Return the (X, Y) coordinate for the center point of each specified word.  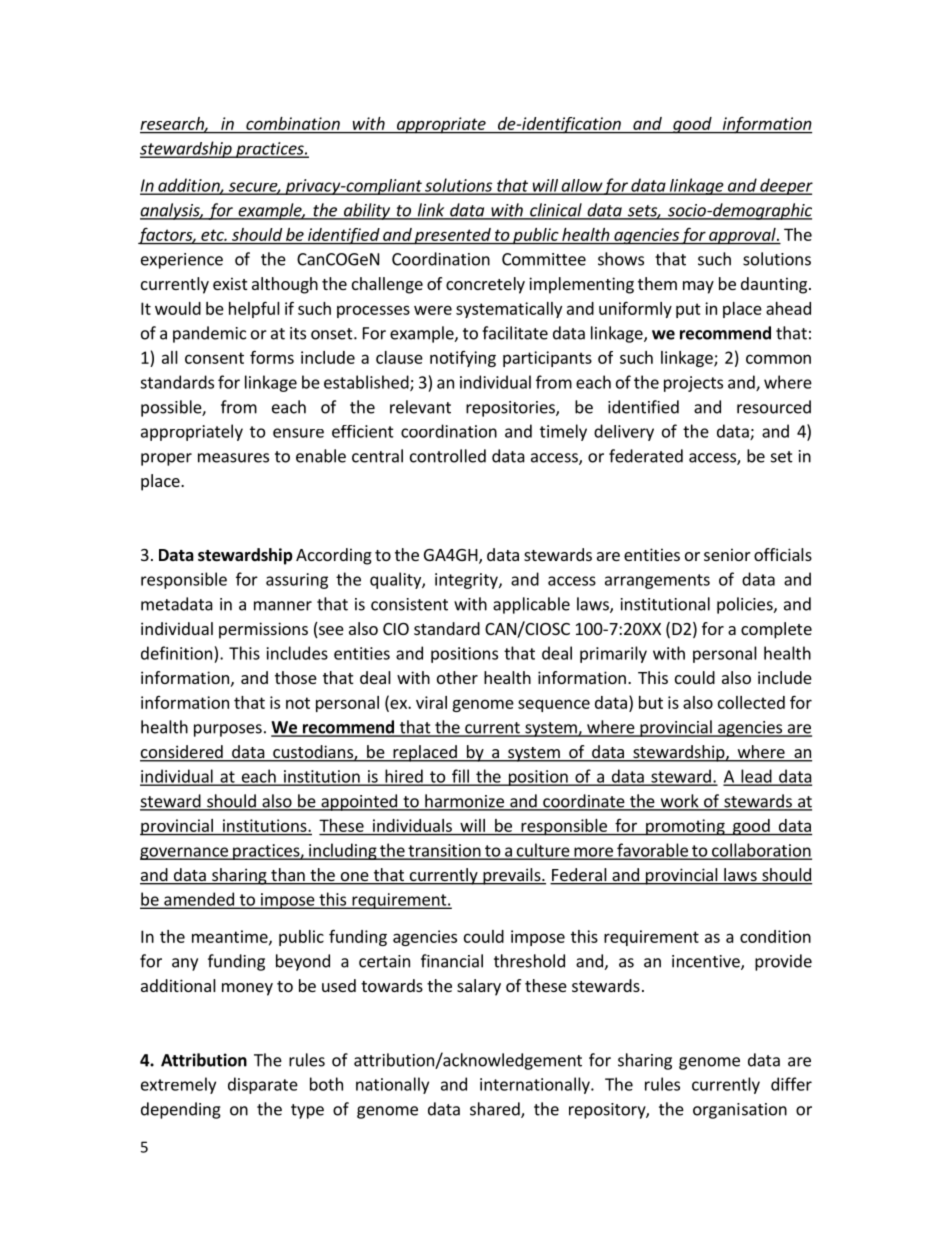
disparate (263, 1085)
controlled (448, 456)
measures (233, 458)
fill (460, 777)
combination (293, 123)
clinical (556, 211)
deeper (785, 186)
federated (646, 456)
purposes (228, 730)
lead (756, 777)
